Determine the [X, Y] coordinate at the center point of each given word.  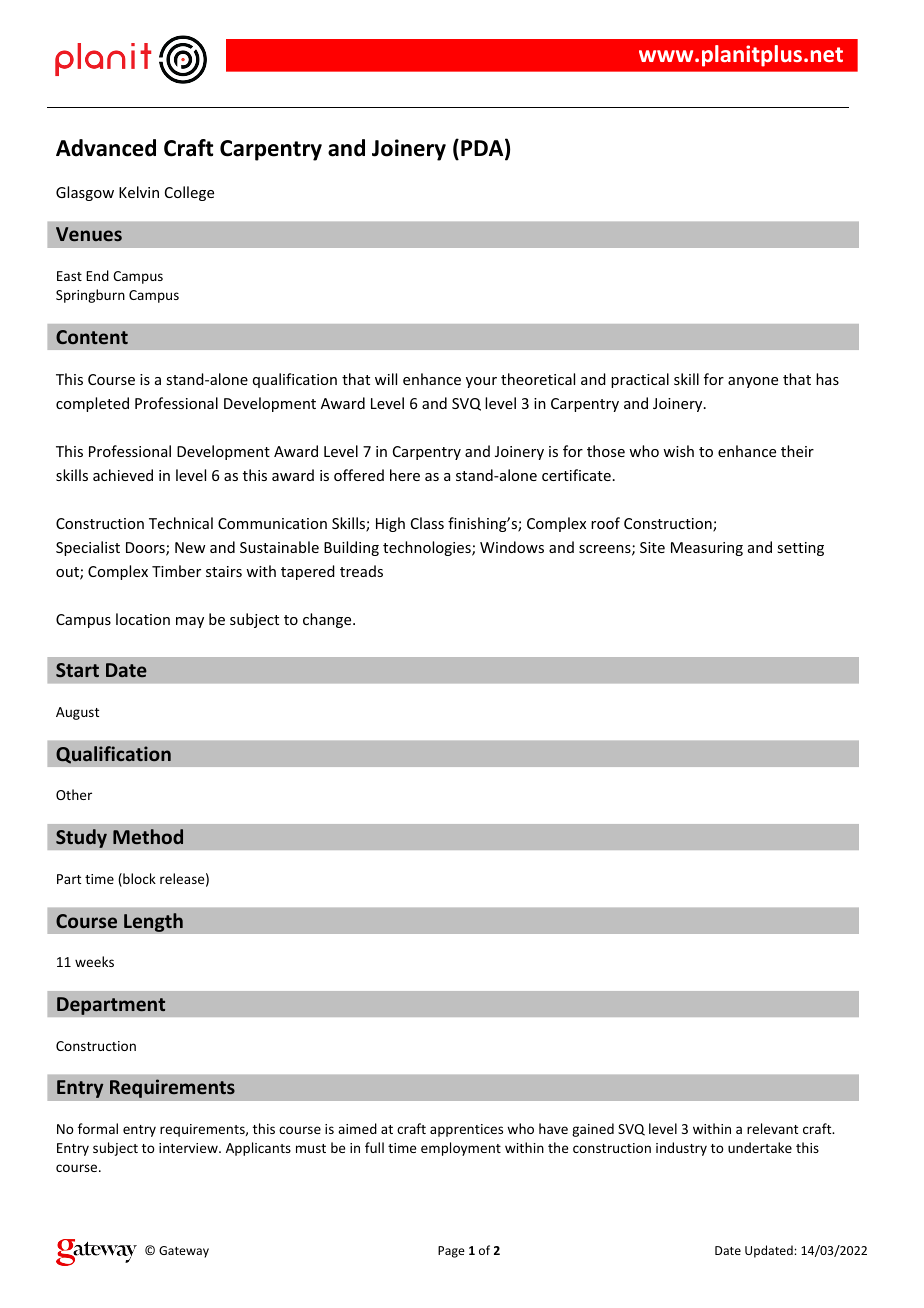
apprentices [466, 1130]
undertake [760, 1147]
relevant [772, 1128]
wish [678, 451]
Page [451, 1252]
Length [153, 922]
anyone [753, 382]
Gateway [184, 1252]
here [405, 475]
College [189, 193]
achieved [123, 475]
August [77, 713]
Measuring [707, 549]
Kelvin [139, 192]
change [328, 620]
